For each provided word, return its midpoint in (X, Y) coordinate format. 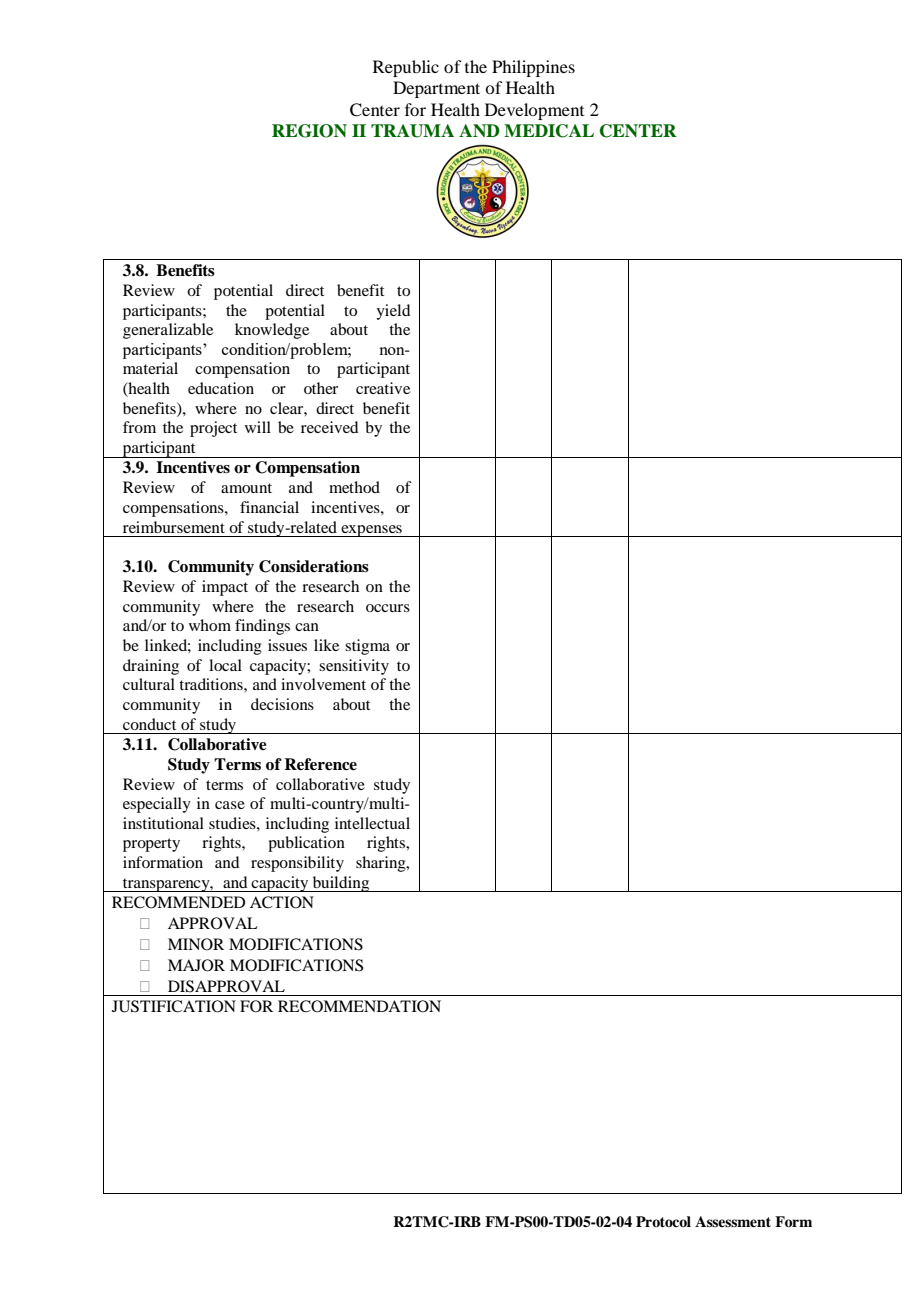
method (354, 487)
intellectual (372, 823)
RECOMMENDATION (359, 1006)
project (213, 429)
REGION (309, 131)
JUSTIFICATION (174, 1006)
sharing (382, 864)
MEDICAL (549, 131)
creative (383, 388)
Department (436, 89)
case (230, 805)
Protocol (663, 1221)
